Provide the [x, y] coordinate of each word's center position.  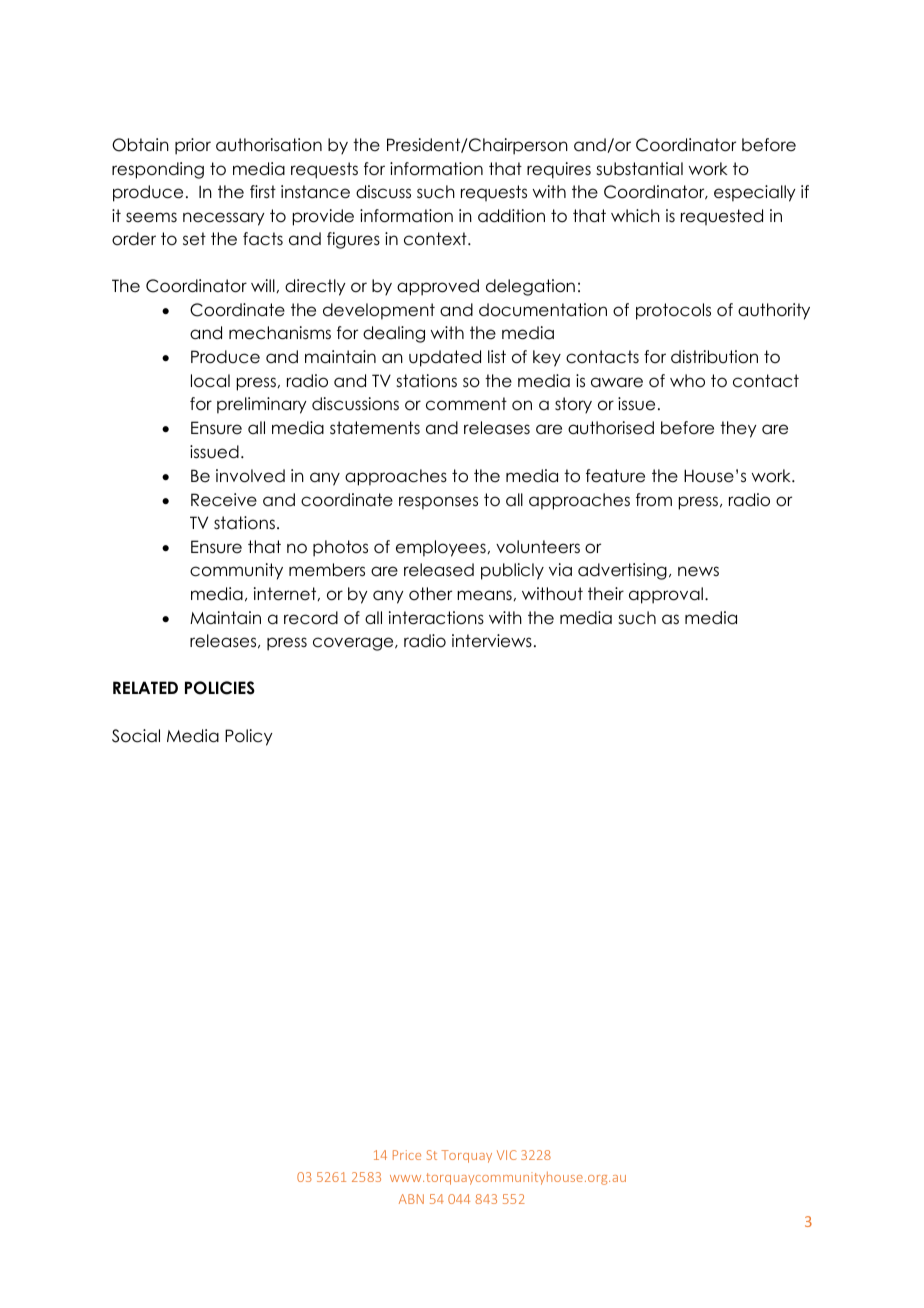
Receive [224, 500]
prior [193, 146]
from [654, 500]
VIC [507, 1155]
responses [438, 503]
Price [407, 1155]
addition [511, 216]
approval [666, 595]
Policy [249, 737]
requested [722, 217]
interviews [492, 641]
